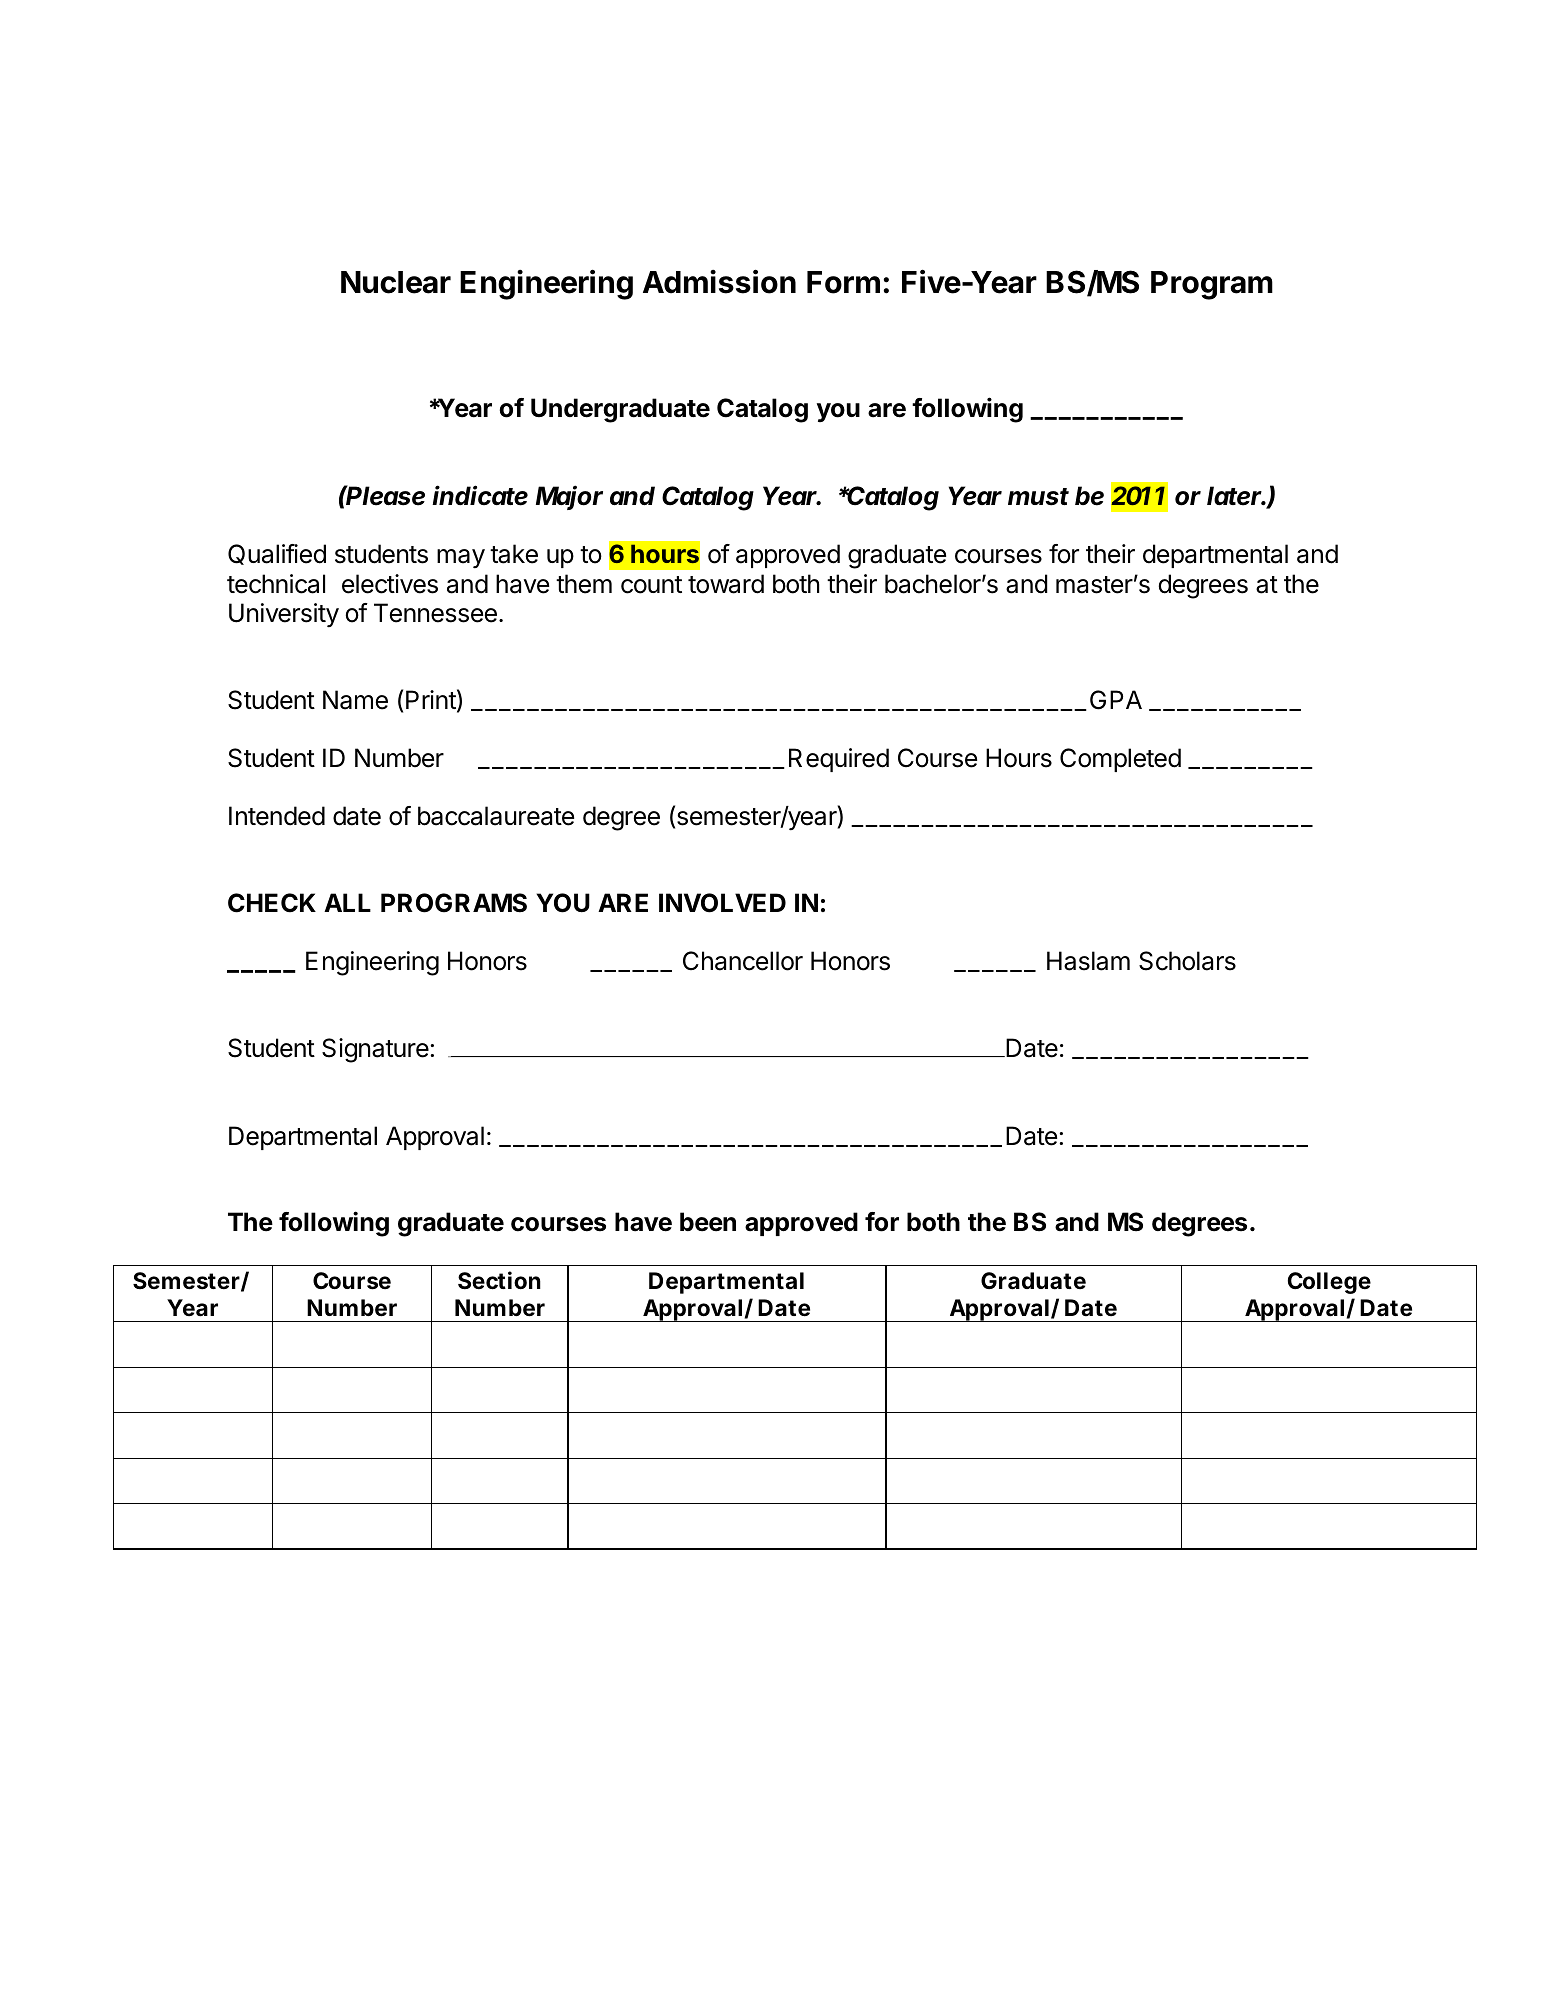 Image resolution: width=1545 pixels, height=2000 pixels. What do you see at coordinates (743, 961) in the document?
I see `Chancellor` at bounding box center [743, 961].
